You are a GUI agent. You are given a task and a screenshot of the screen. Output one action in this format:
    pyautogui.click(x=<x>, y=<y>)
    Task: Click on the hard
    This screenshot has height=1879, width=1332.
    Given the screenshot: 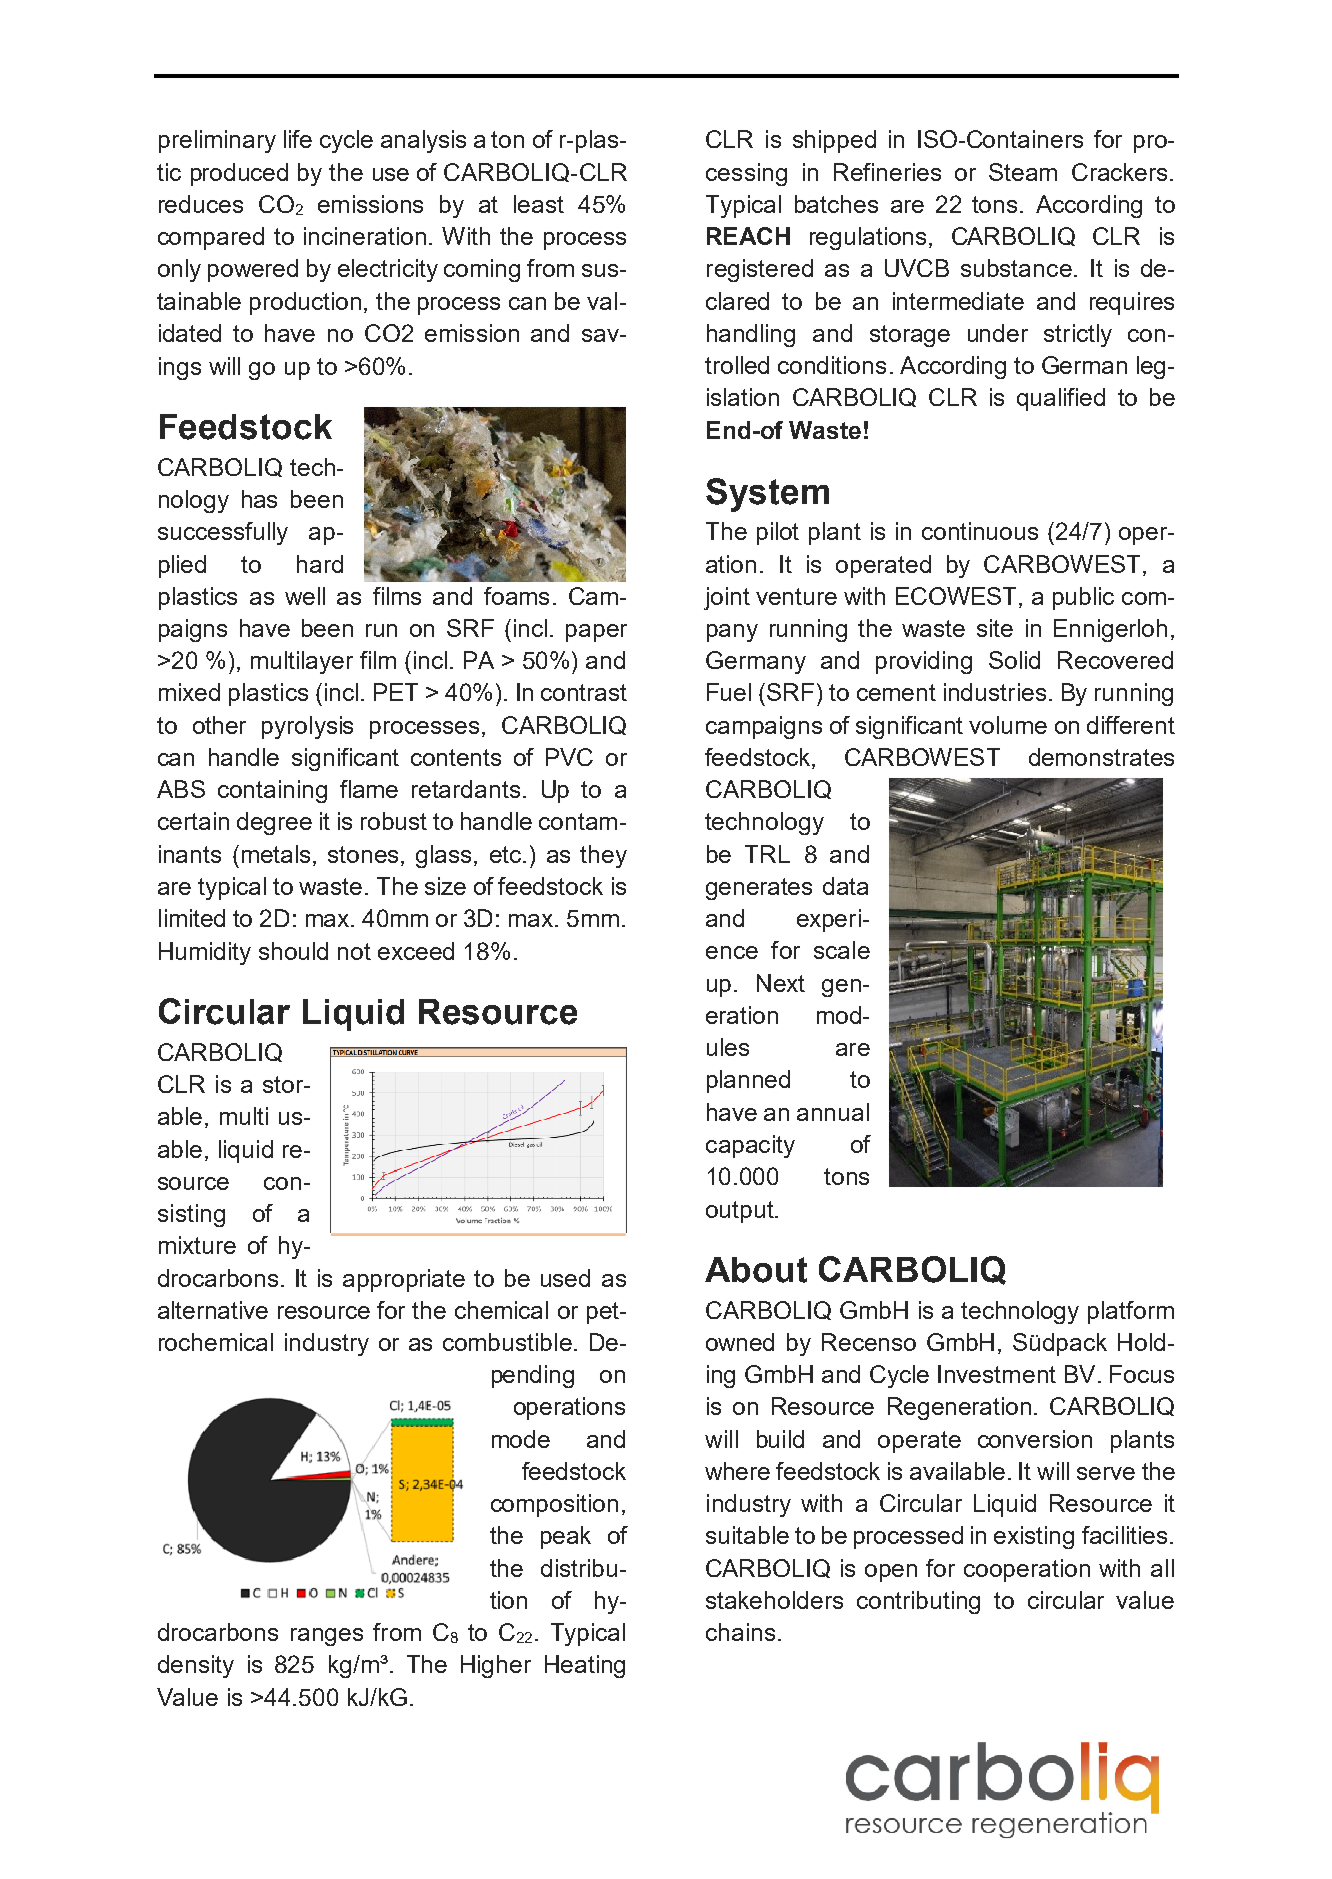 What is the action you would take?
    pyautogui.click(x=320, y=564)
